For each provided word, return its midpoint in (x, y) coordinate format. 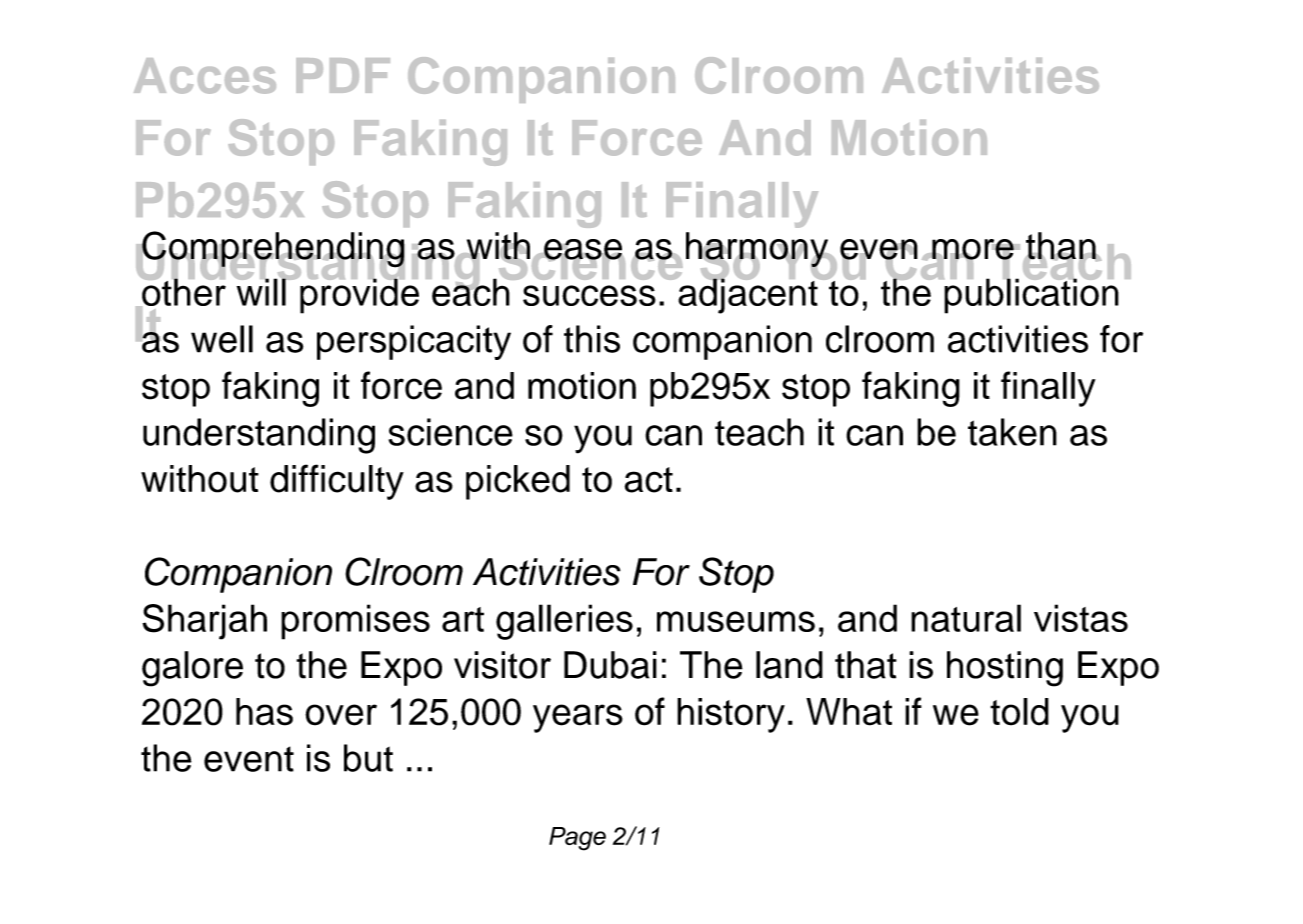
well (222, 339)
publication (1030, 295)
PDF (343, 75)
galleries (564, 622)
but (368, 758)
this (592, 339)
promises (355, 622)
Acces (205, 76)
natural (966, 618)
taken (1012, 432)
